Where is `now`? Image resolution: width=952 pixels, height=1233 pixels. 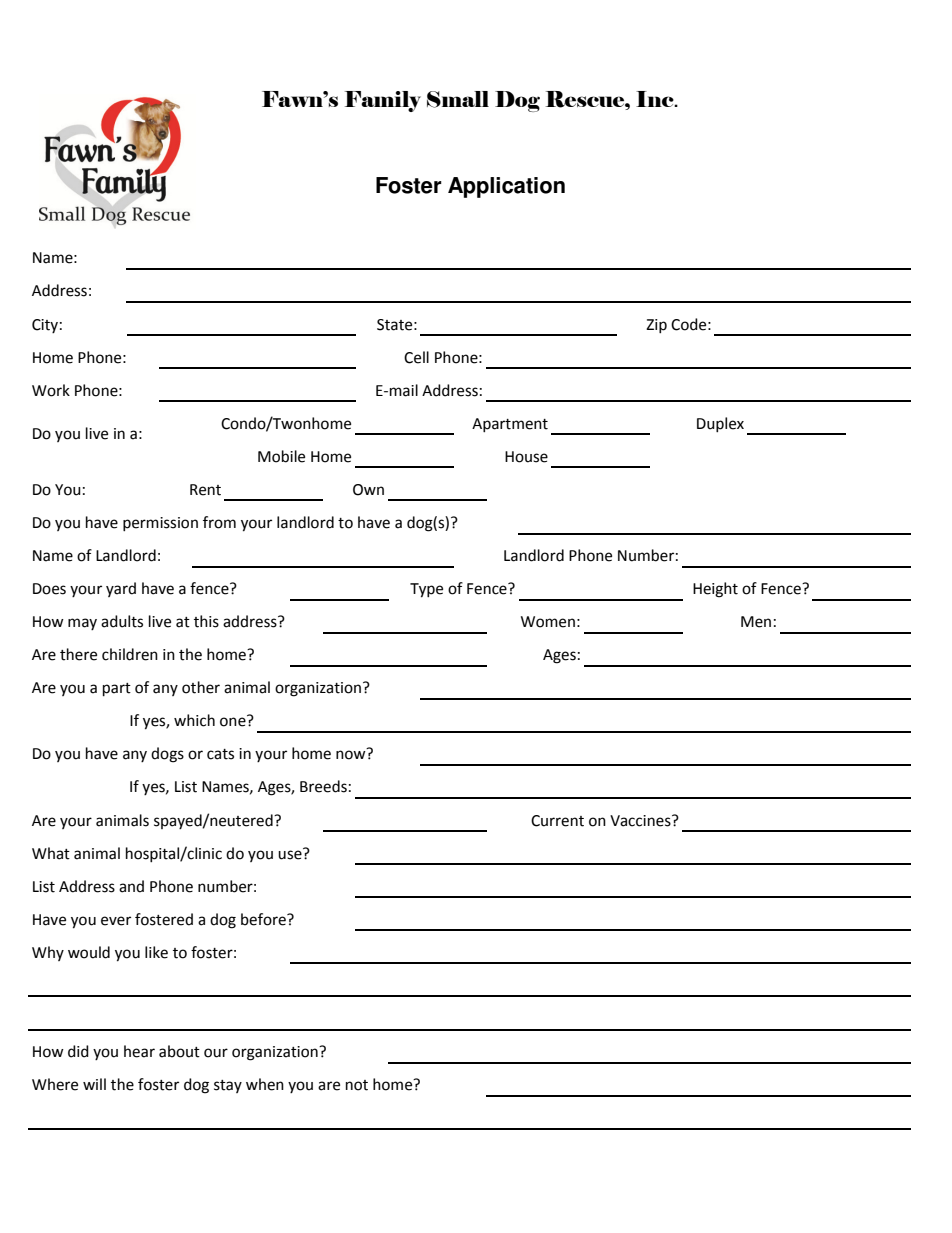 now is located at coordinates (351, 755).
